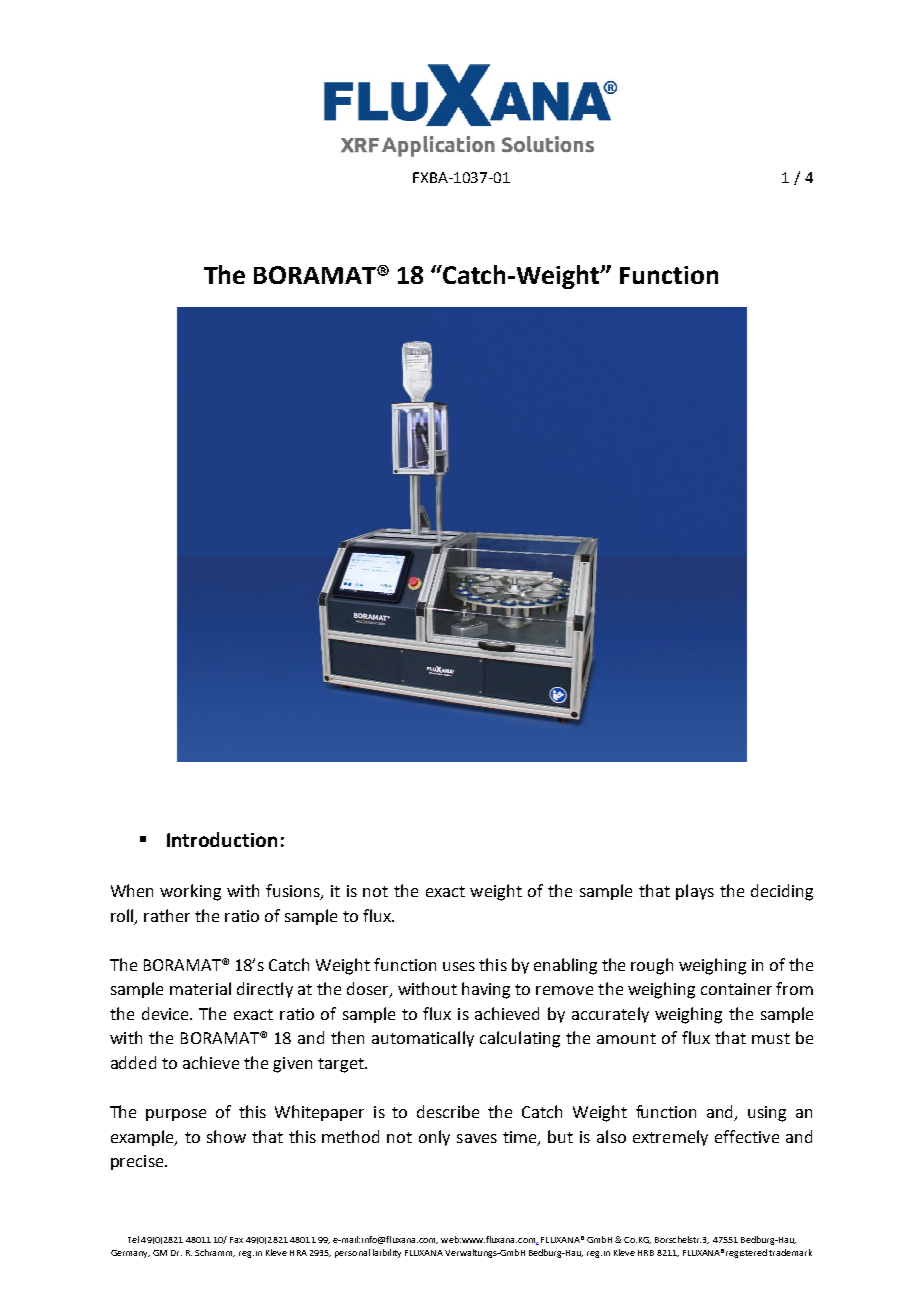 This screenshot has height=1308, width=924. What do you see at coordinates (167, 915) in the screenshot?
I see `rather` at bounding box center [167, 915].
